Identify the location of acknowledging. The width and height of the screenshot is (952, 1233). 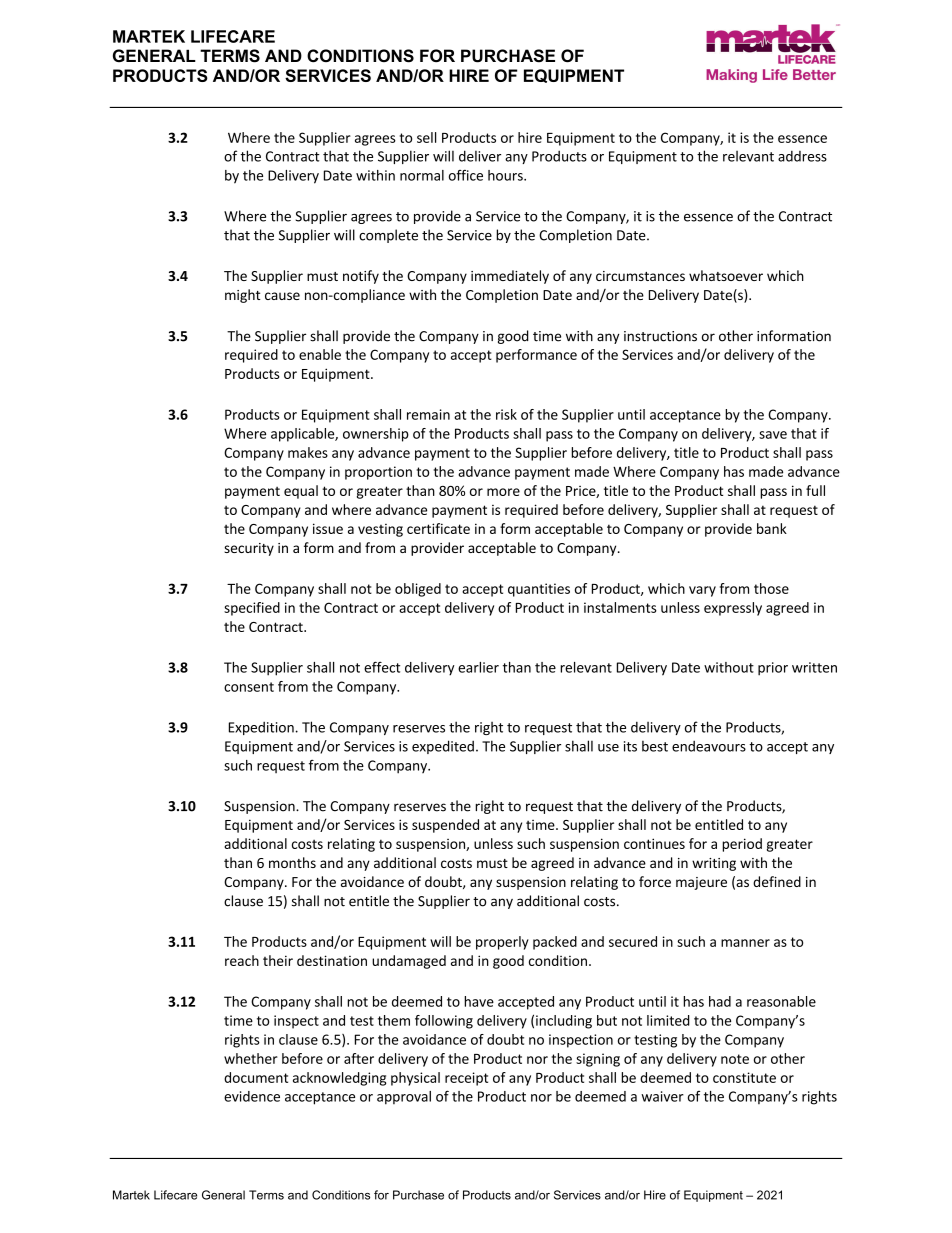
(339, 1079).
